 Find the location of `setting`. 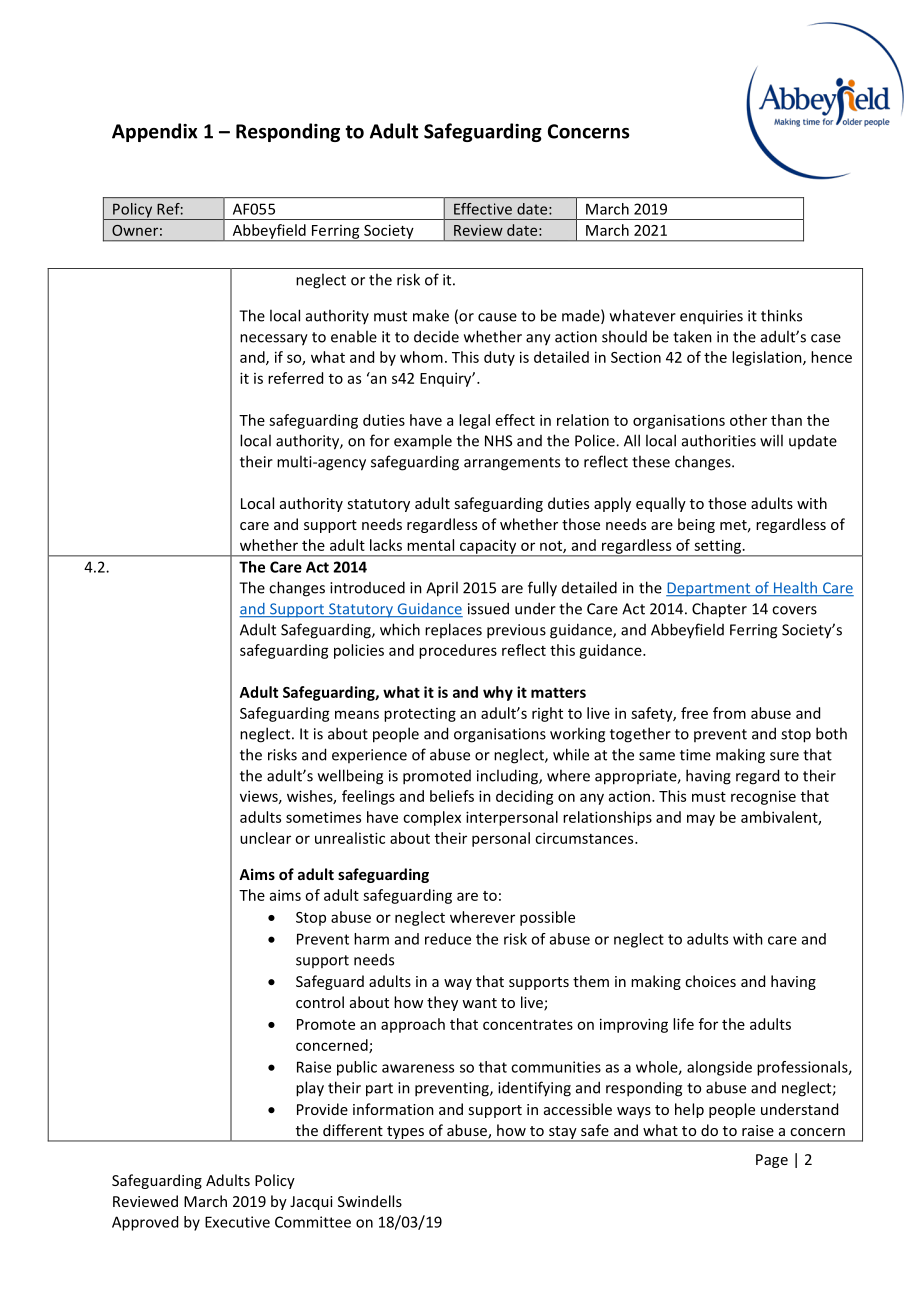

setting is located at coordinates (717, 547).
